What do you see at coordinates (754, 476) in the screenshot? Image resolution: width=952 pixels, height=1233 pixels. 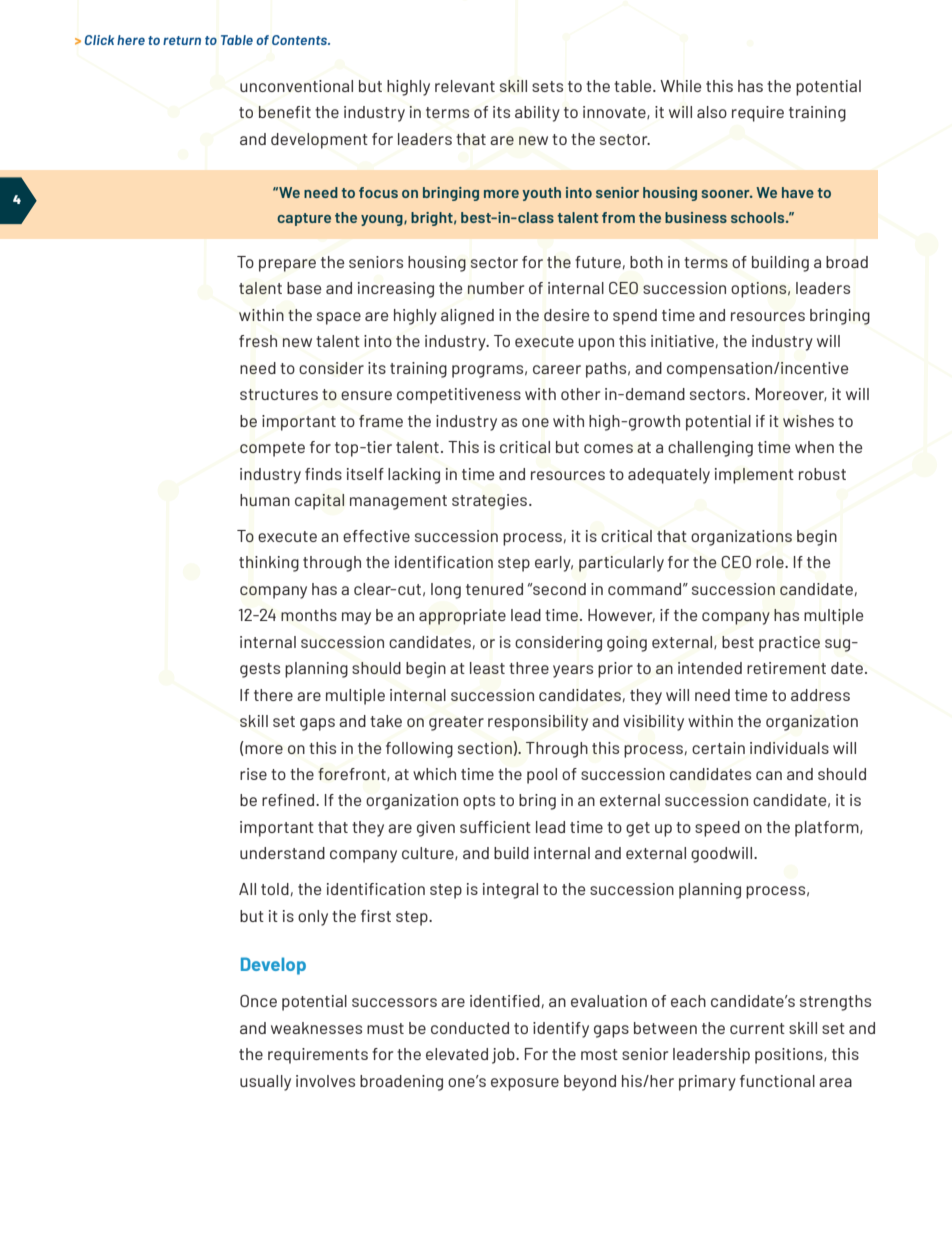 I see `implement` at bounding box center [754, 476].
